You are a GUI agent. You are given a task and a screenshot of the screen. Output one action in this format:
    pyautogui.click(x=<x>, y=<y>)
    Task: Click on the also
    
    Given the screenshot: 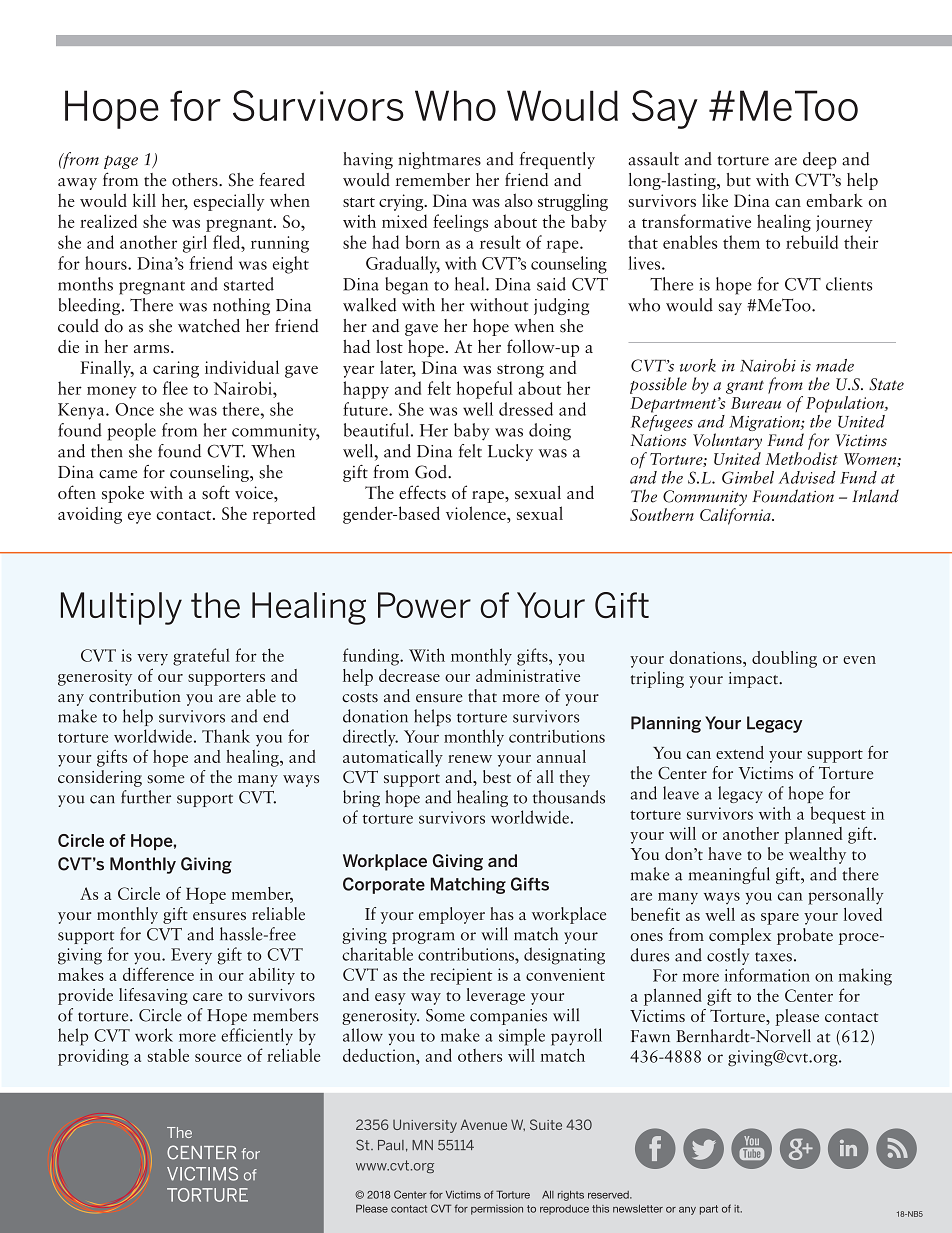 What is the action you would take?
    pyautogui.click(x=519, y=200)
